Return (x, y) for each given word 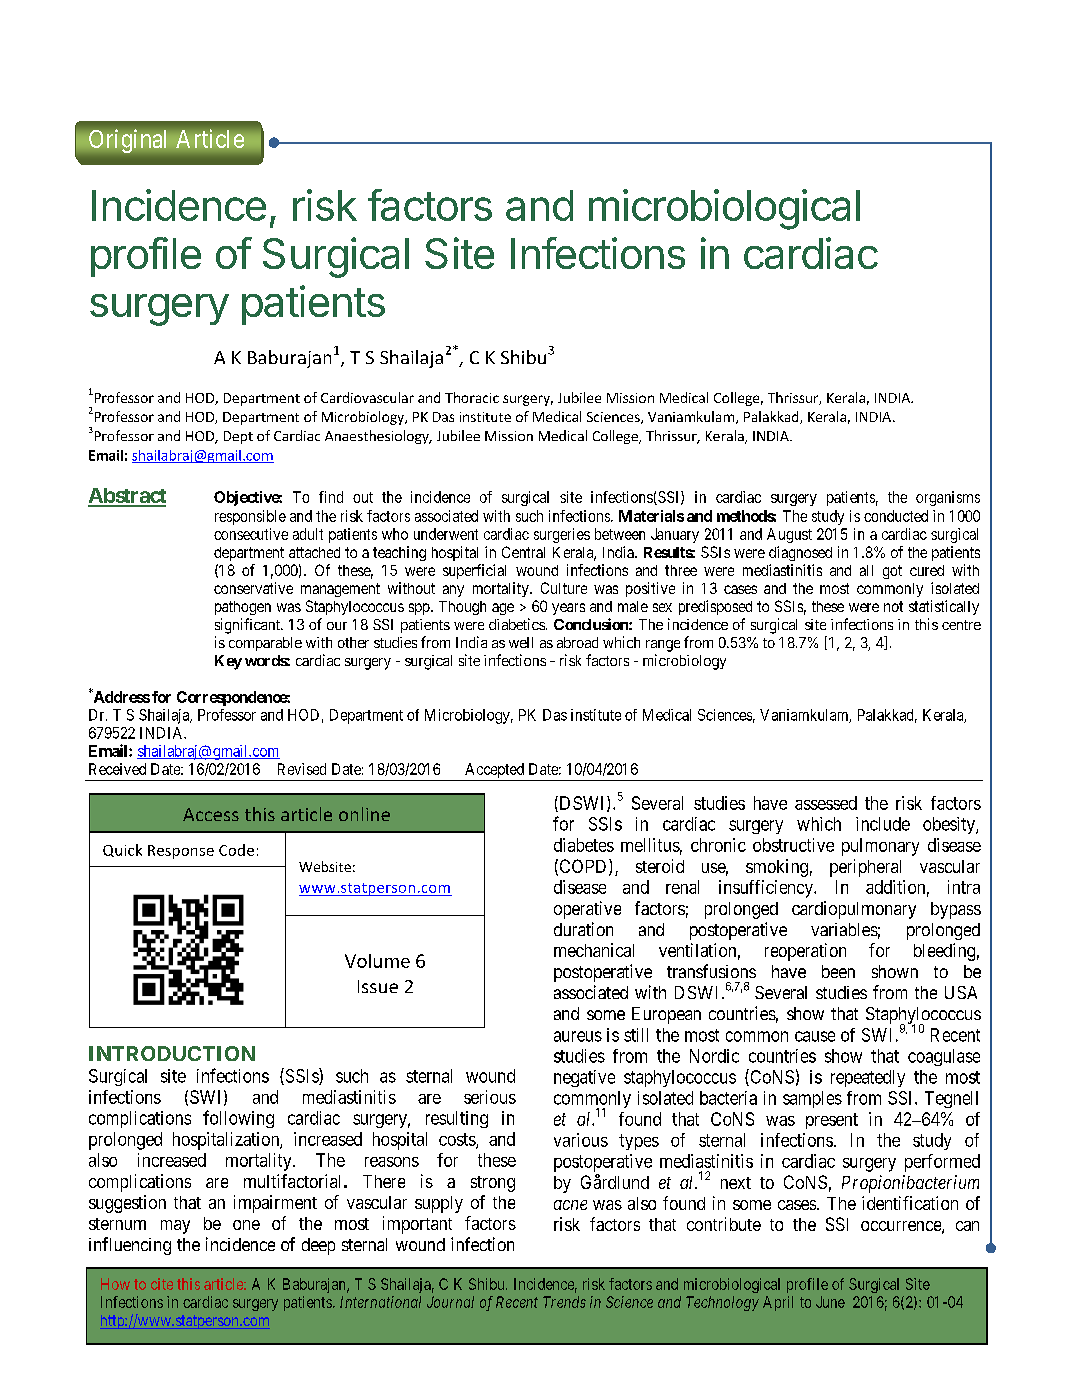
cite (162, 1284)
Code (236, 850)
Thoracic (472, 397)
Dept (238, 437)
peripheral (865, 868)
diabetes (584, 845)
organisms (948, 498)
